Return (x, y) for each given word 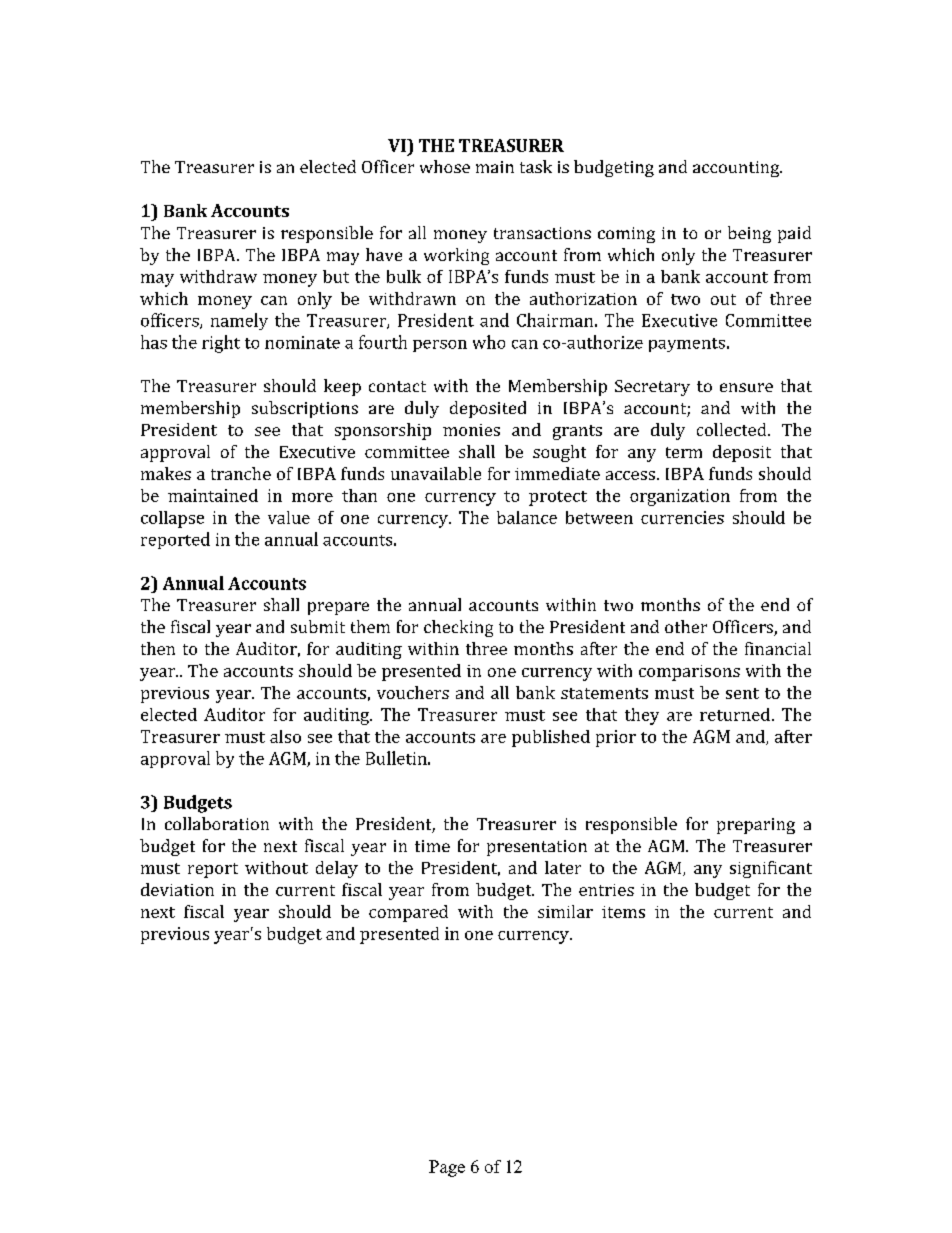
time (432, 846)
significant (771, 869)
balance (527, 517)
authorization (583, 298)
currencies (682, 517)
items (623, 912)
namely (239, 321)
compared (408, 913)
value (289, 517)
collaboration (217, 823)
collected (733, 429)
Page (447, 1168)
